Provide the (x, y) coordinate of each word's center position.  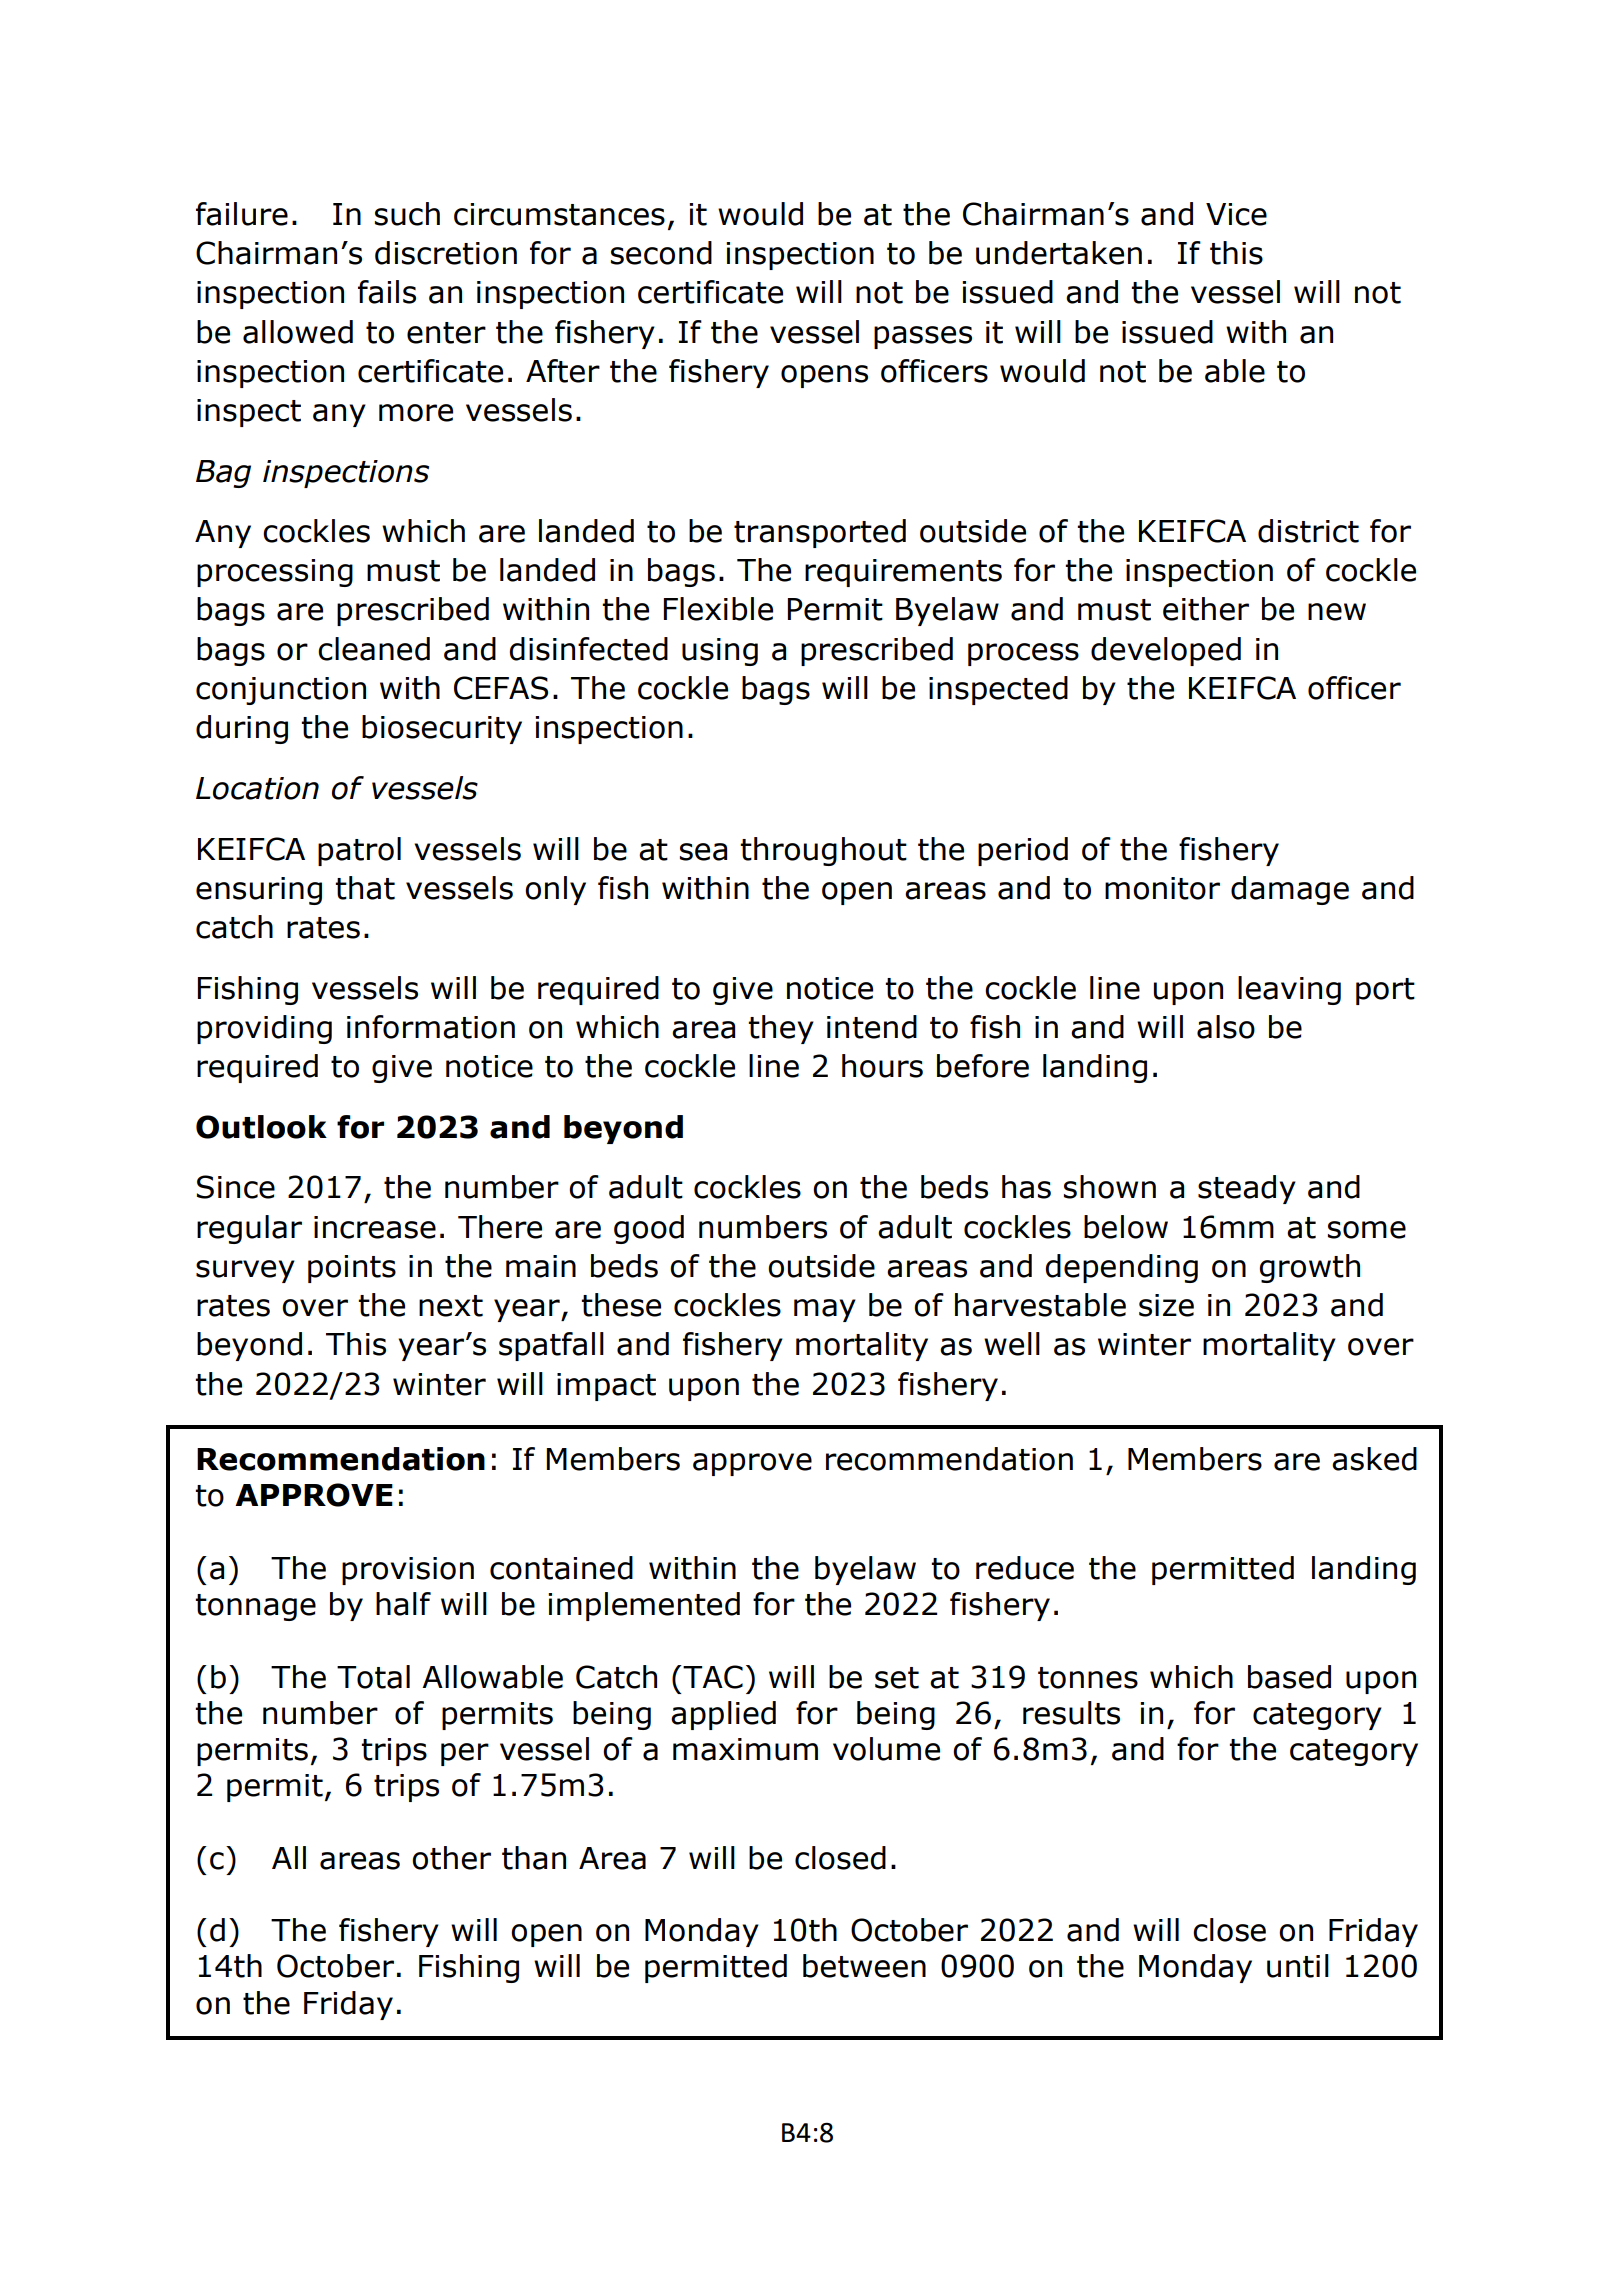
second (661, 253)
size (1166, 1305)
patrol (359, 851)
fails (387, 292)
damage (1290, 890)
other (451, 1858)
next (451, 1306)
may (825, 1310)
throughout (823, 851)
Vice (1236, 214)
